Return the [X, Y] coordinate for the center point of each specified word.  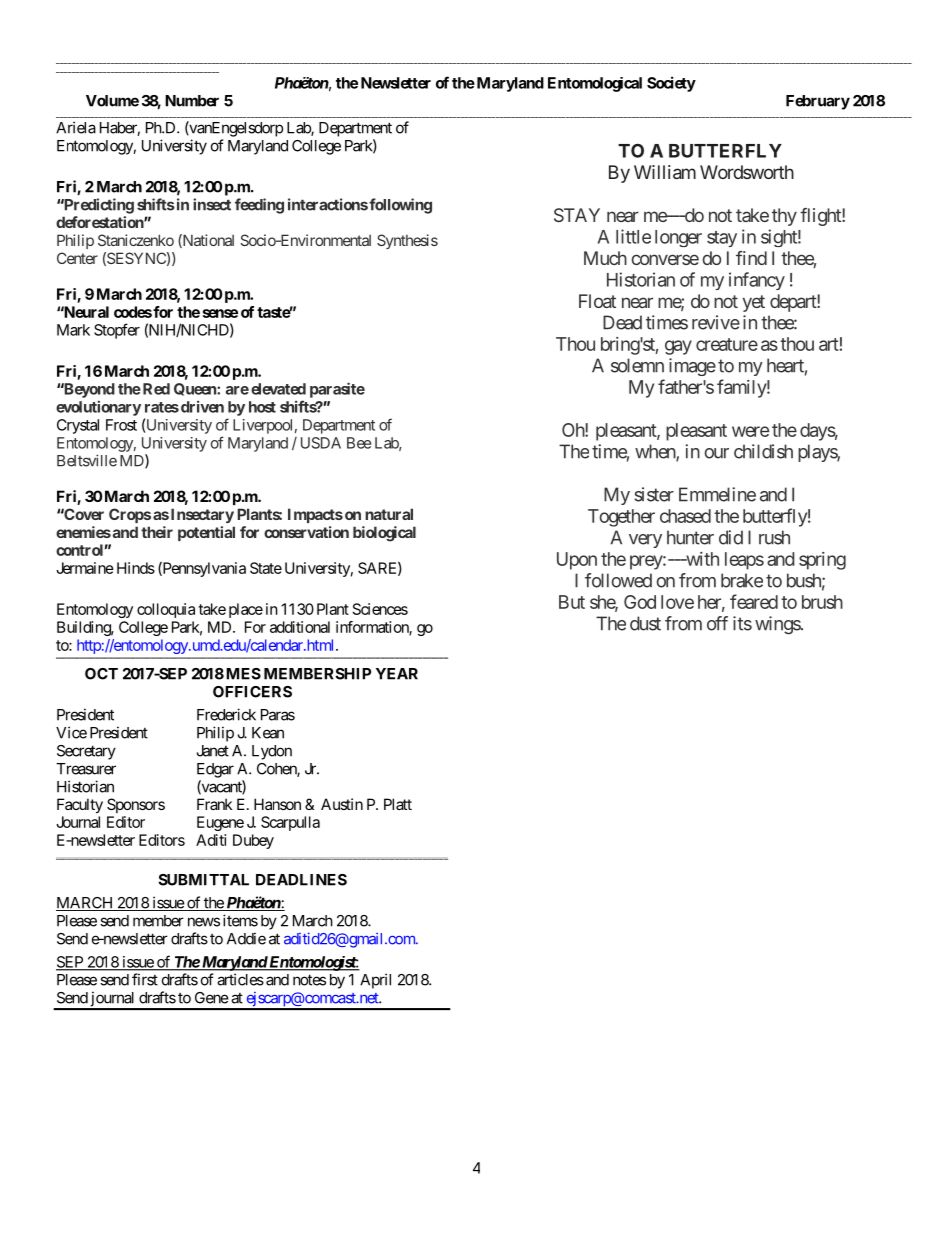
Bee [359, 443]
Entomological [595, 84]
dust [645, 623]
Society [671, 84]
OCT [101, 674]
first [145, 979]
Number [192, 101]
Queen [196, 389]
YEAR [397, 674]
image [692, 367]
